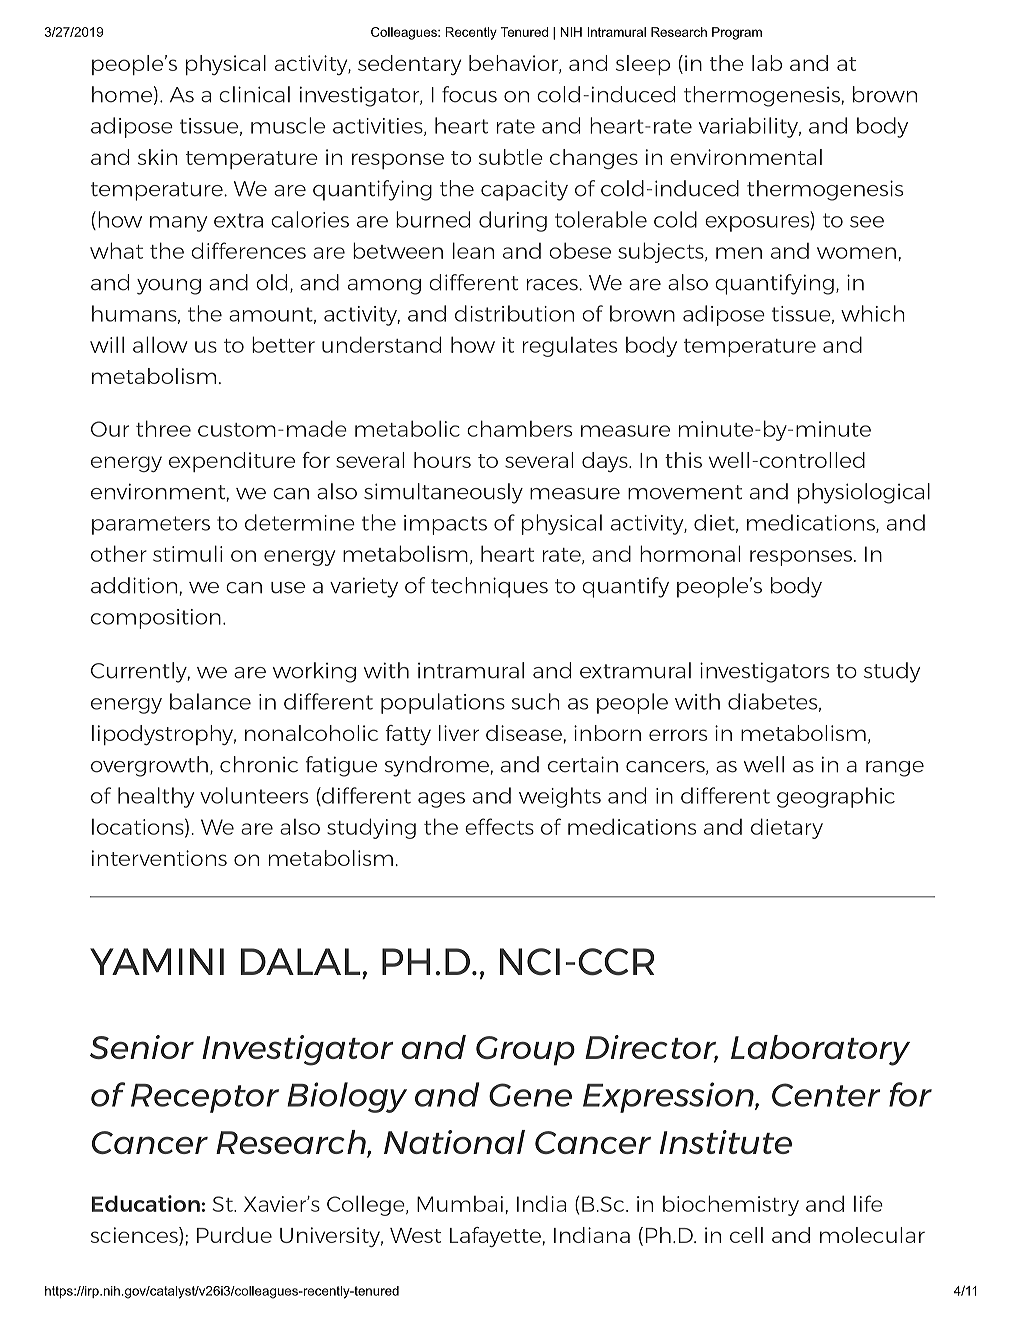 Image resolution: width=1023 pixels, height=1324 pixels. Describe the element at coordinates (737, 33) in the document. I see `Program` at that location.
